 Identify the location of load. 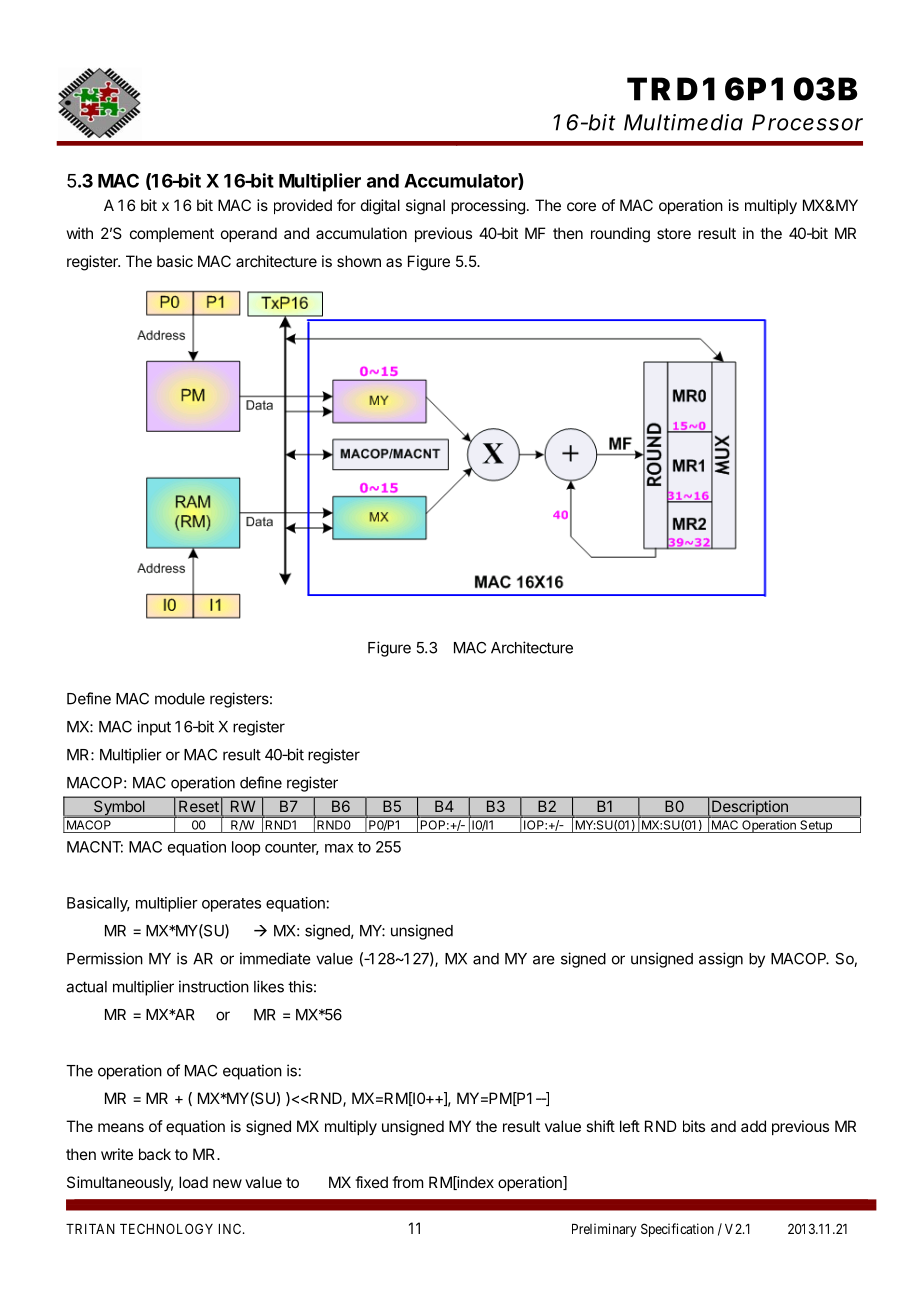
(193, 1182).
